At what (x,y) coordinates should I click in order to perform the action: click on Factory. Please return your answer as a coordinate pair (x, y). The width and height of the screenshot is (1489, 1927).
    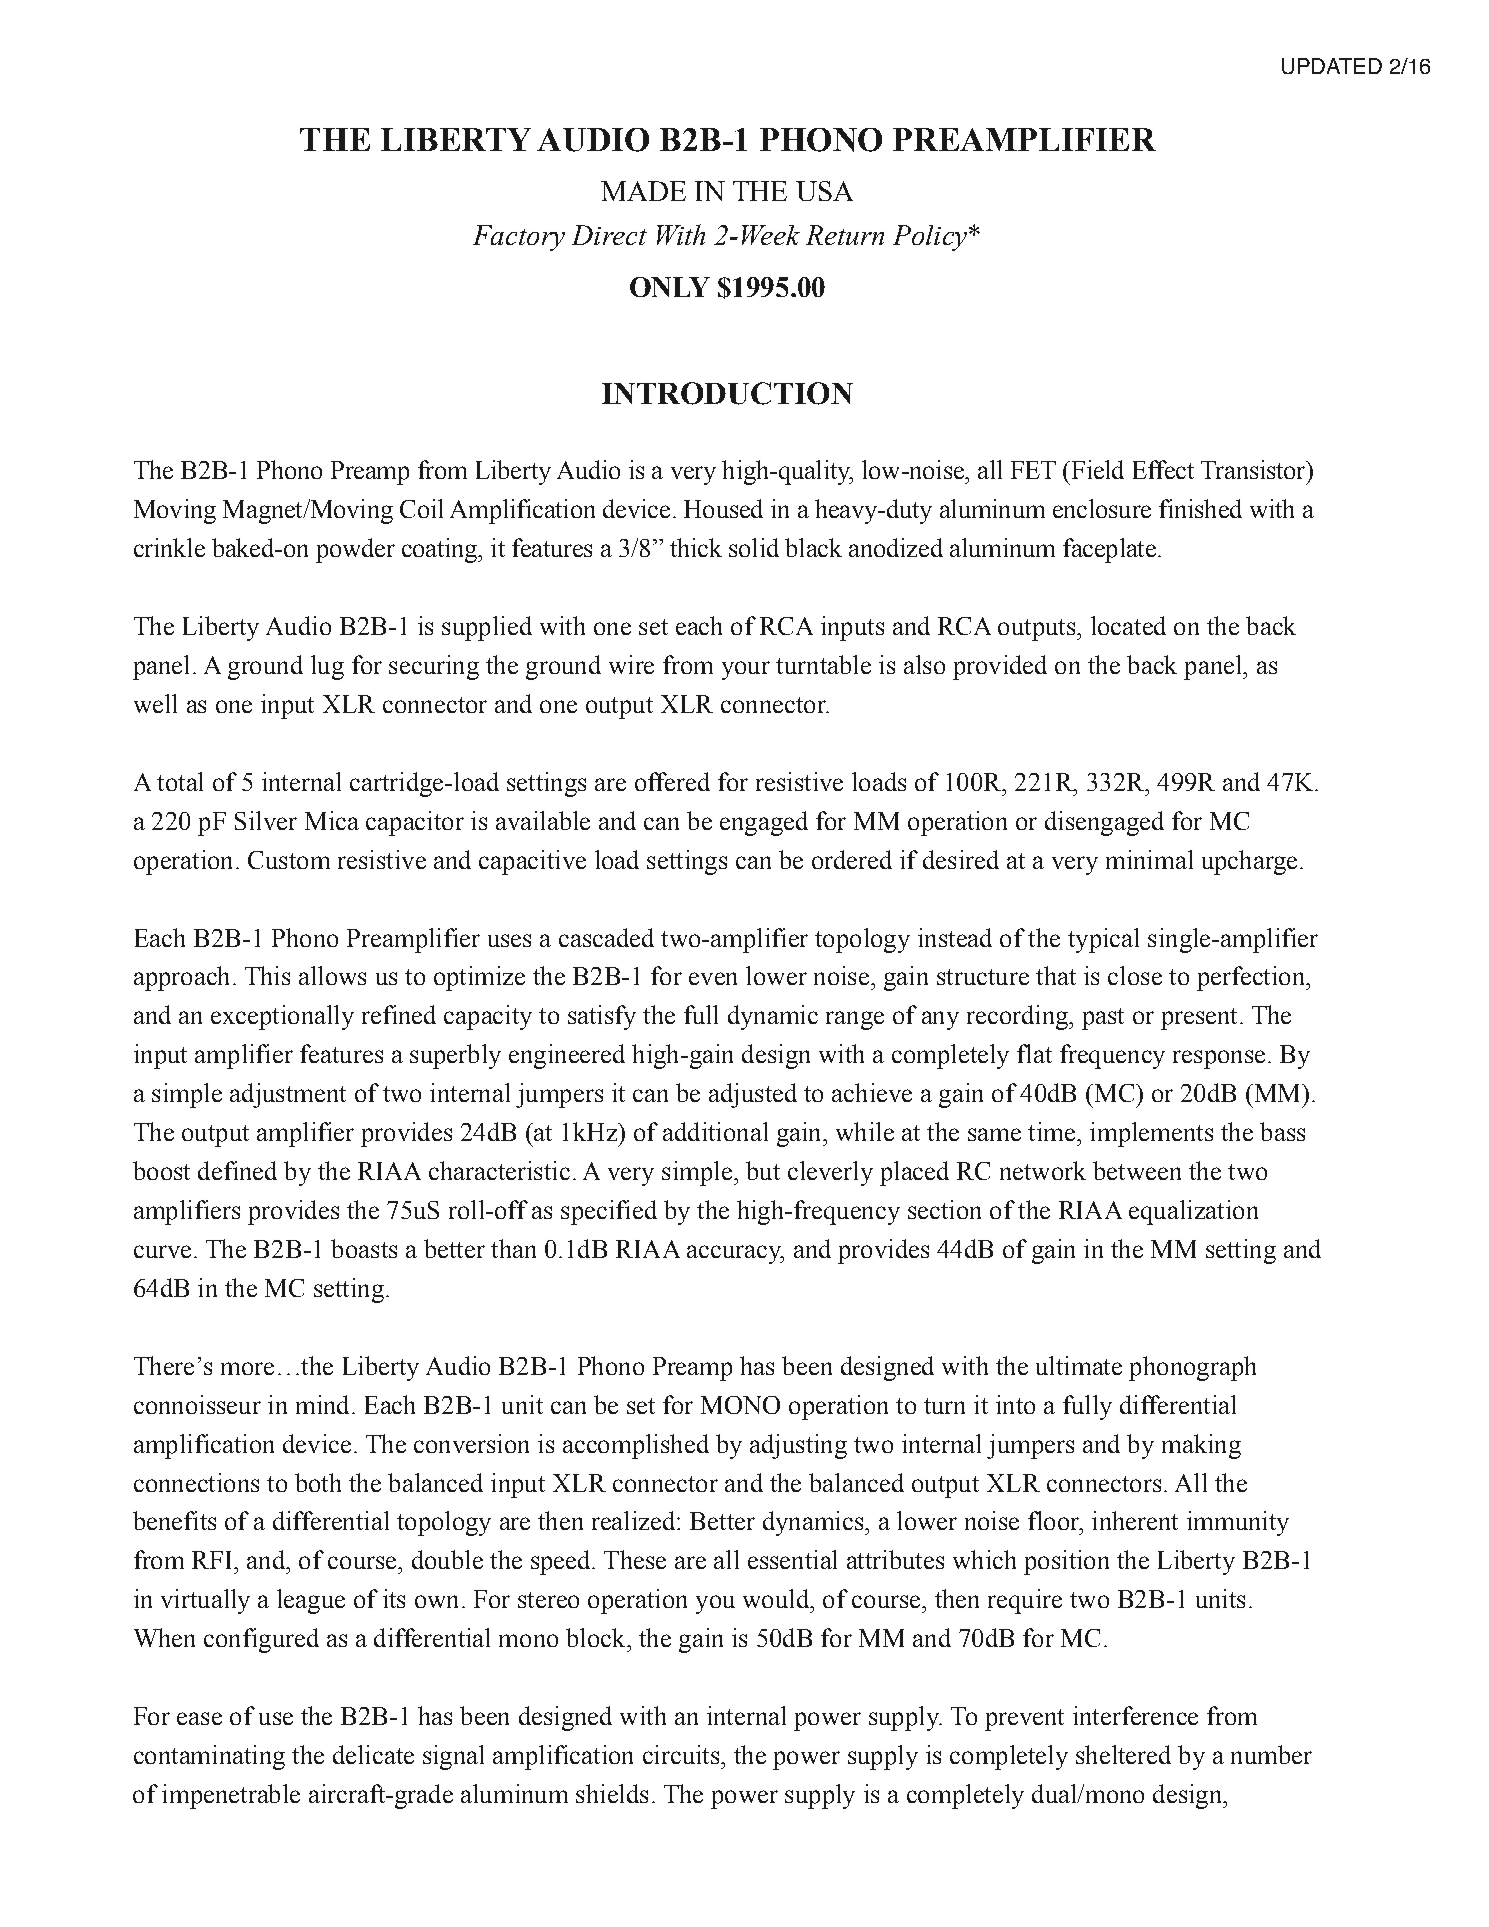
    Looking at the image, I should click on (519, 238).
